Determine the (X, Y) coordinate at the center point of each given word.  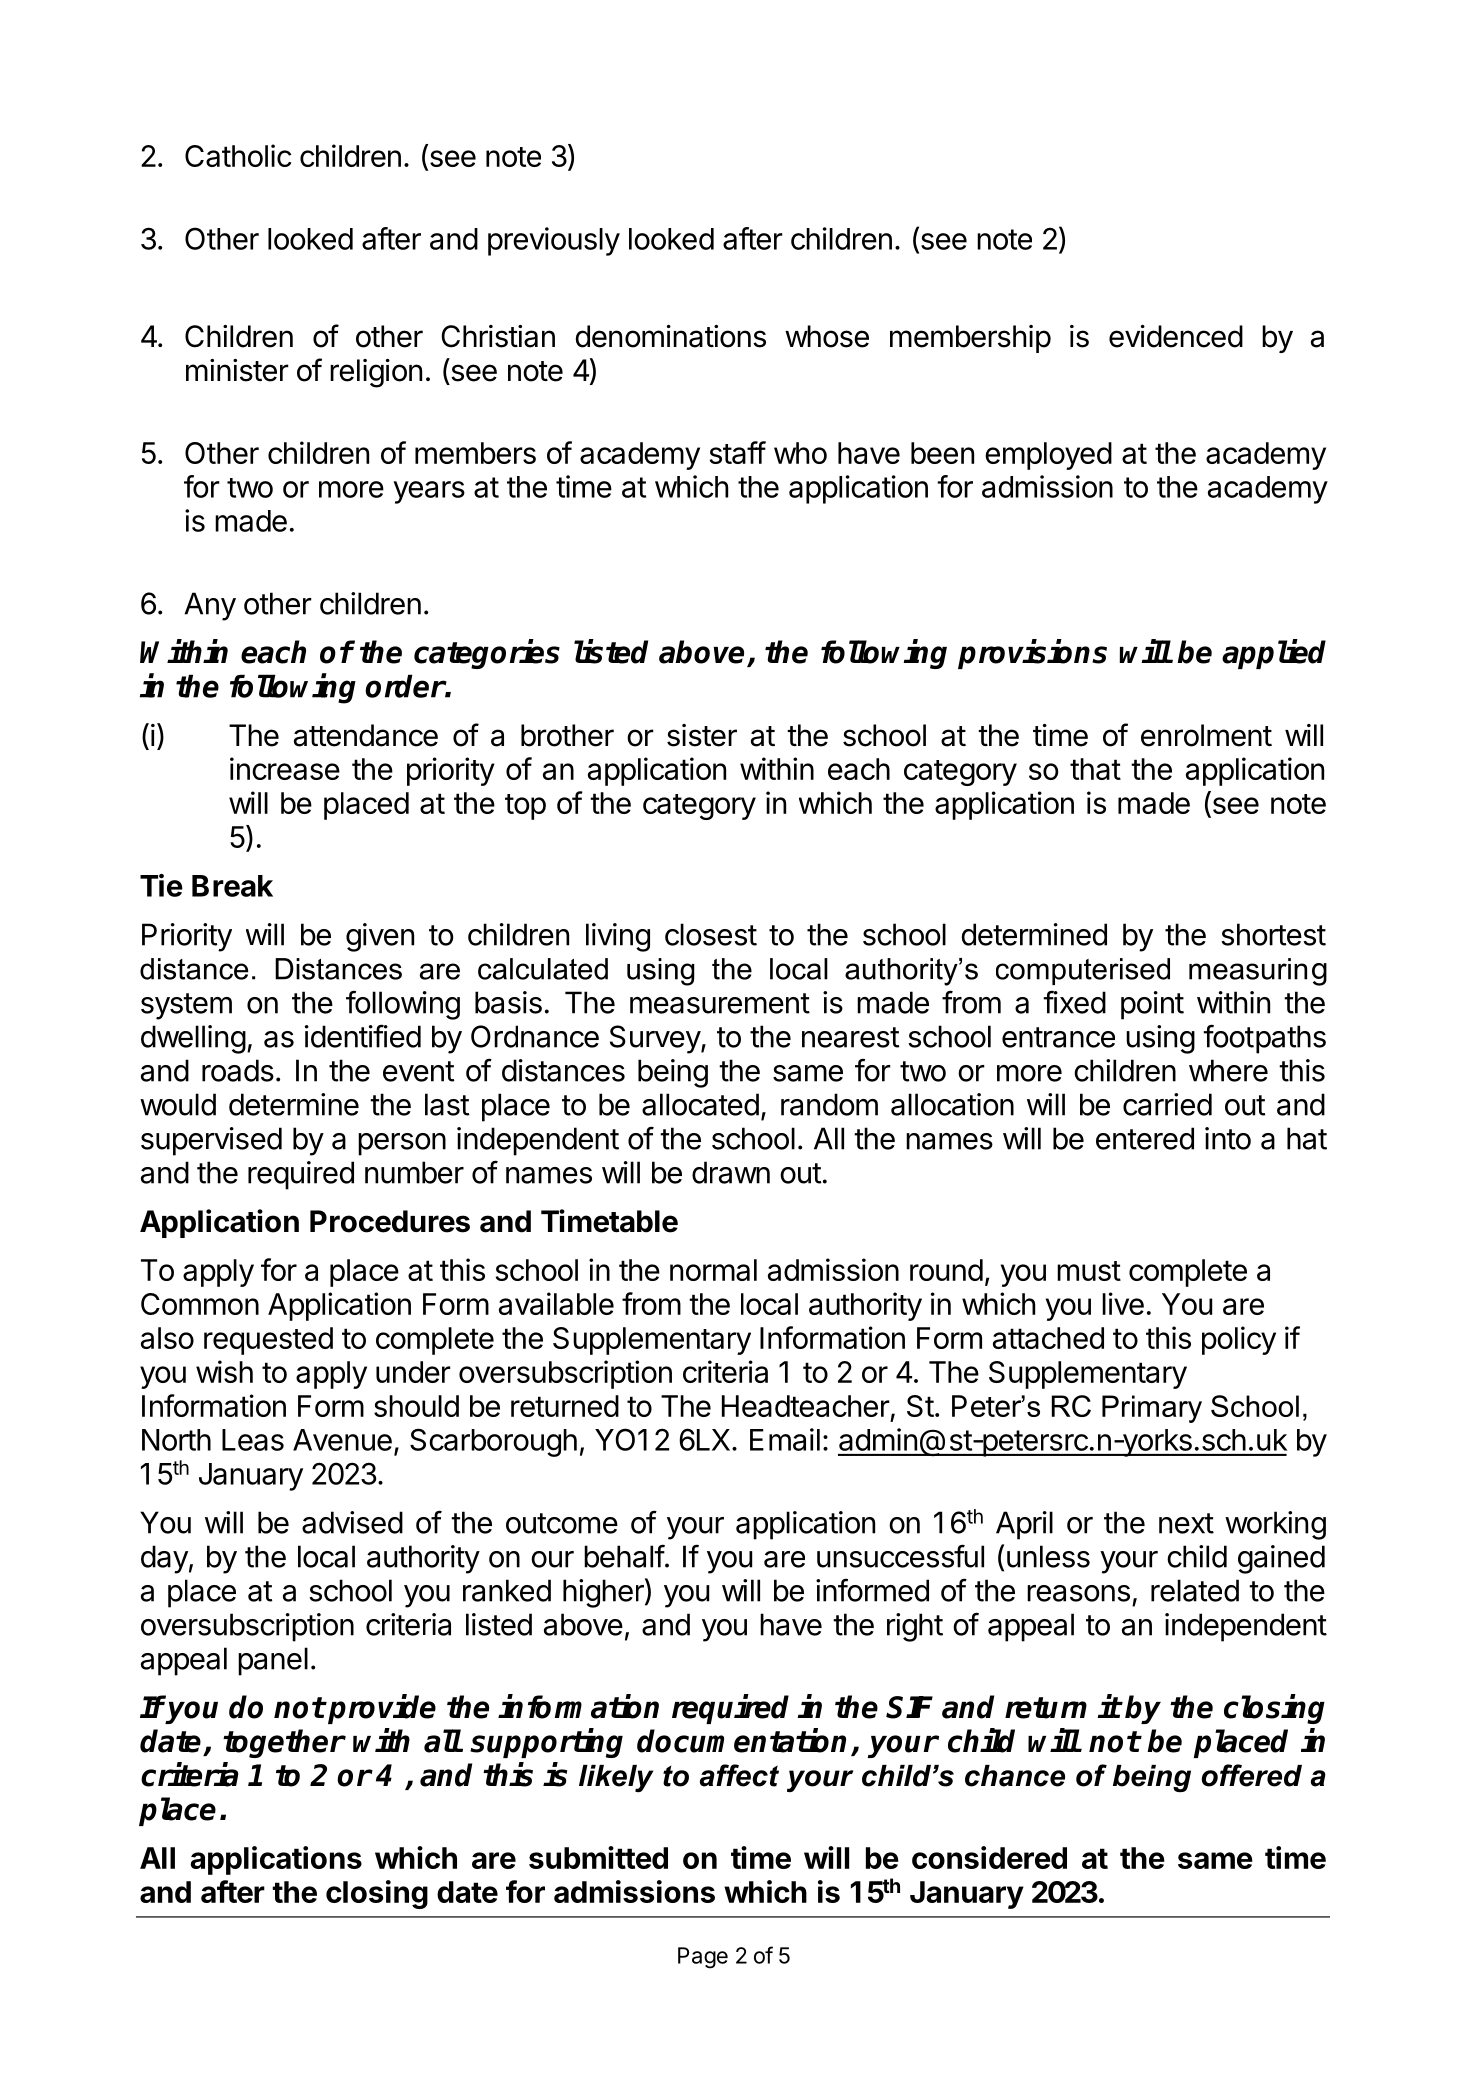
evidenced (1176, 336)
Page (703, 1958)
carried (1167, 1104)
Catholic (238, 155)
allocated (700, 1104)
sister (702, 735)
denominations (671, 336)
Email (785, 1439)
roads (238, 1070)
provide (382, 1709)
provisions (1032, 654)
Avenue (342, 1440)
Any (210, 606)
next (1186, 1523)
